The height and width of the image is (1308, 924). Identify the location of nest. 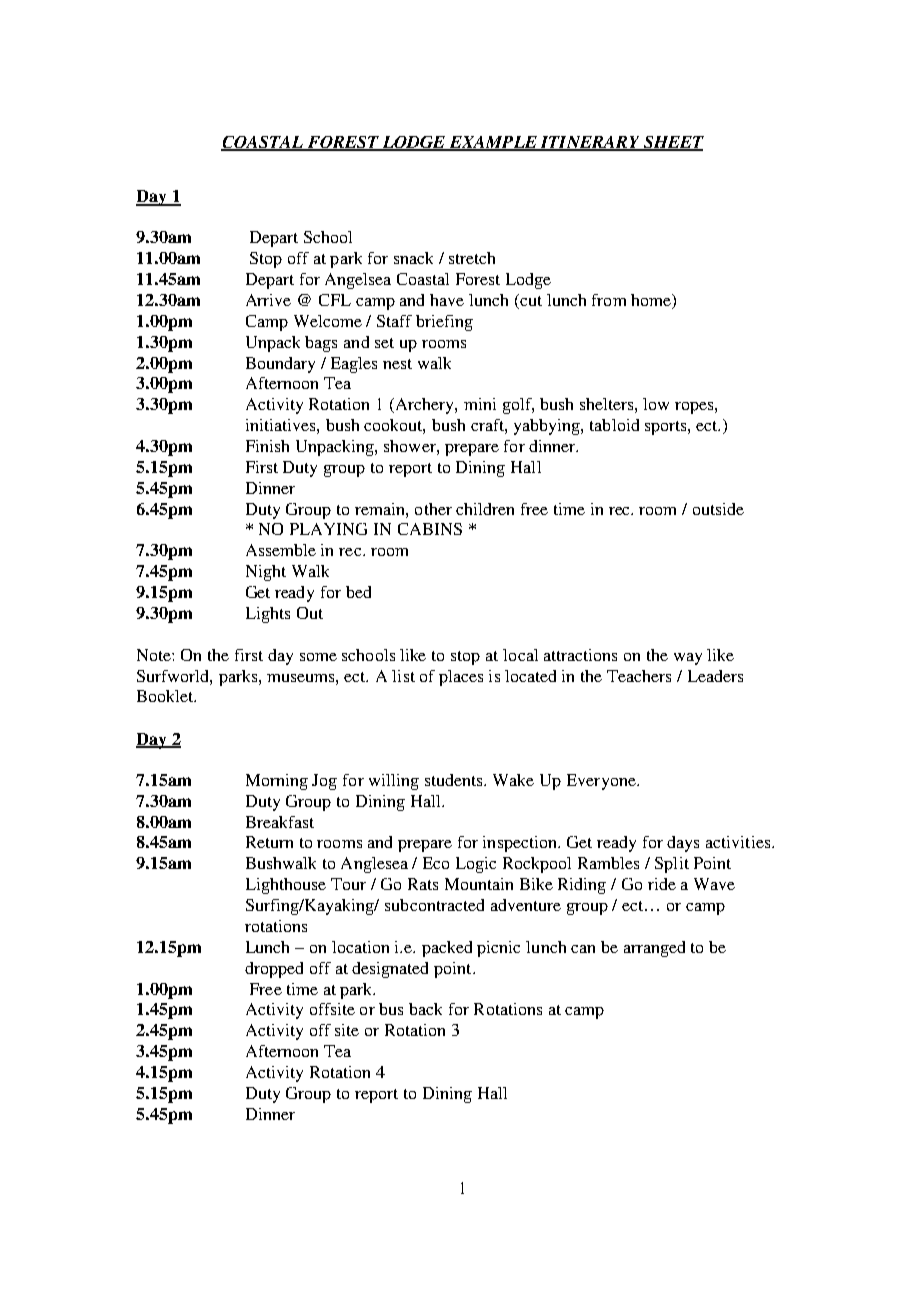
(397, 364).
